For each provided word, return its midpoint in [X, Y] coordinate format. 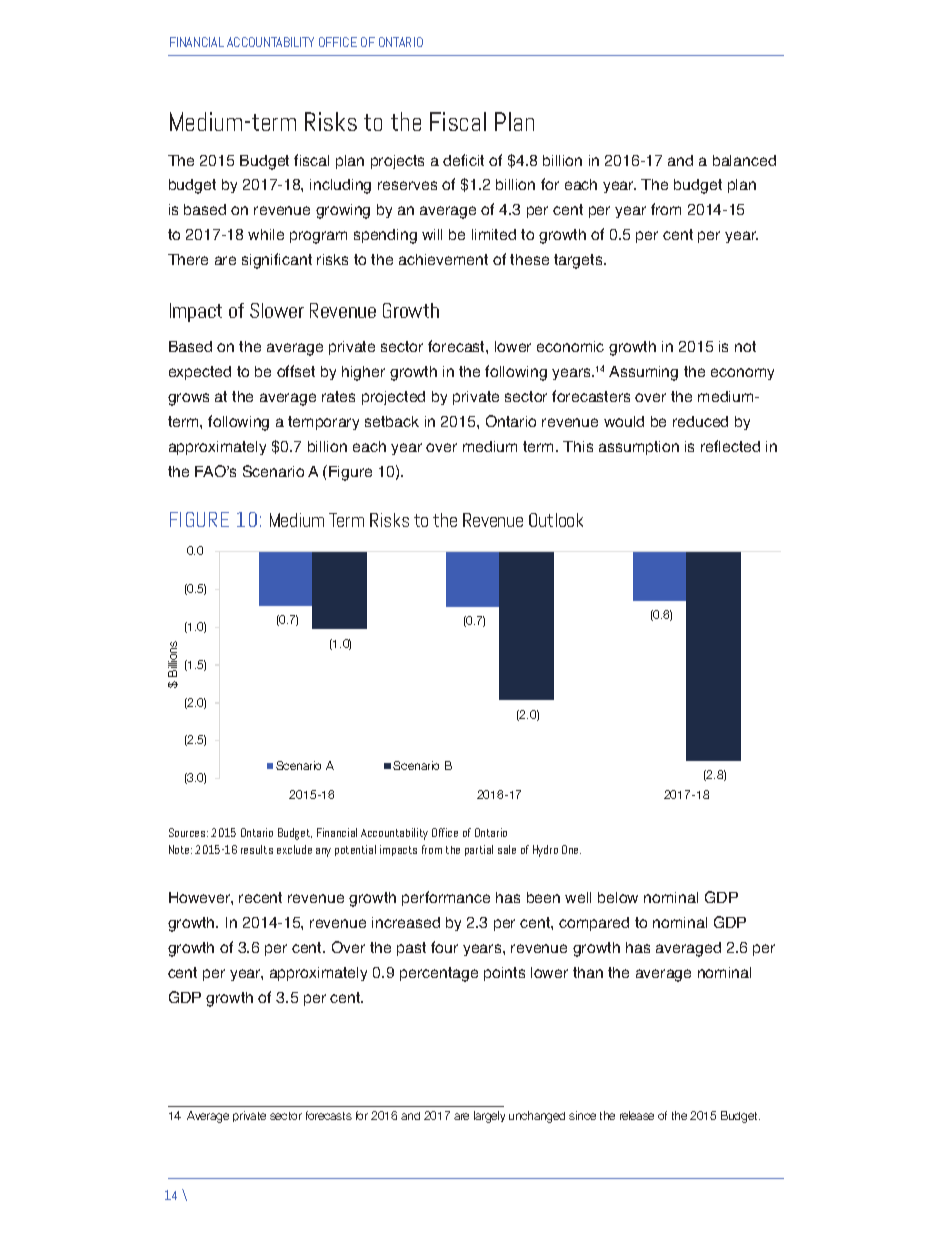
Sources [188, 832]
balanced [744, 160]
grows [188, 399]
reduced [700, 421]
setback [392, 421]
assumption [639, 448]
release [637, 1115]
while [266, 234]
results [257, 849]
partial [479, 850]
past [411, 949]
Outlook [556, 520]
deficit [463, 160]
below [618, 897]
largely [489, 1117]
